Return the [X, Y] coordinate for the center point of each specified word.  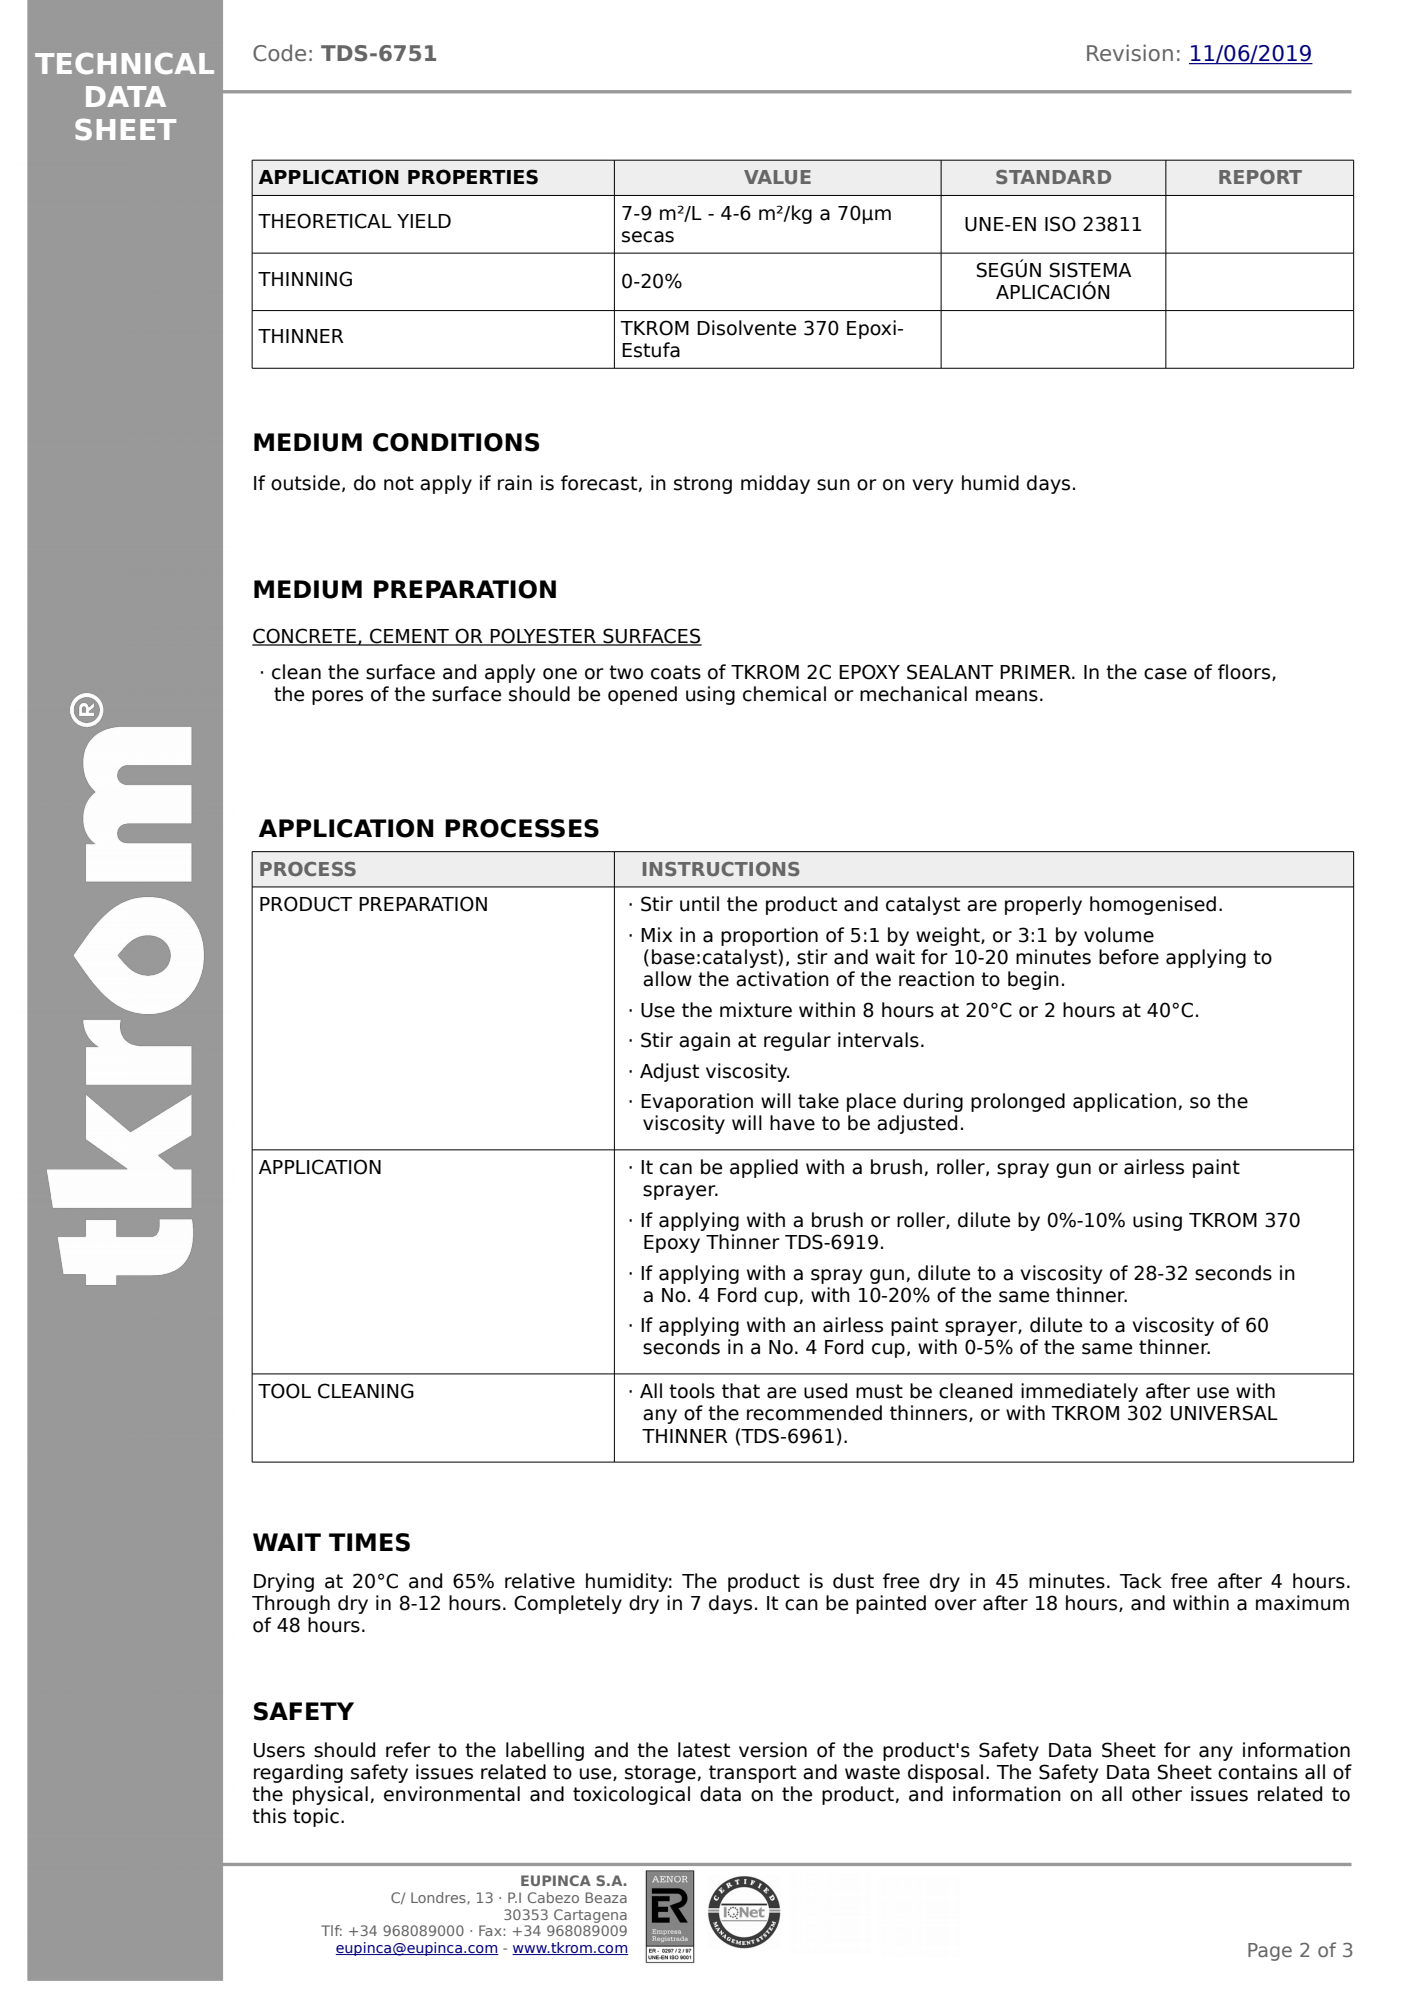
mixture [756, 1010]
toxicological [631, 1795]
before [1129, 957]
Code [279, 53]
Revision [1130, 53]
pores [337, 697]
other [1157, 1794]
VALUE [777, 177]
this [269, 1816]
